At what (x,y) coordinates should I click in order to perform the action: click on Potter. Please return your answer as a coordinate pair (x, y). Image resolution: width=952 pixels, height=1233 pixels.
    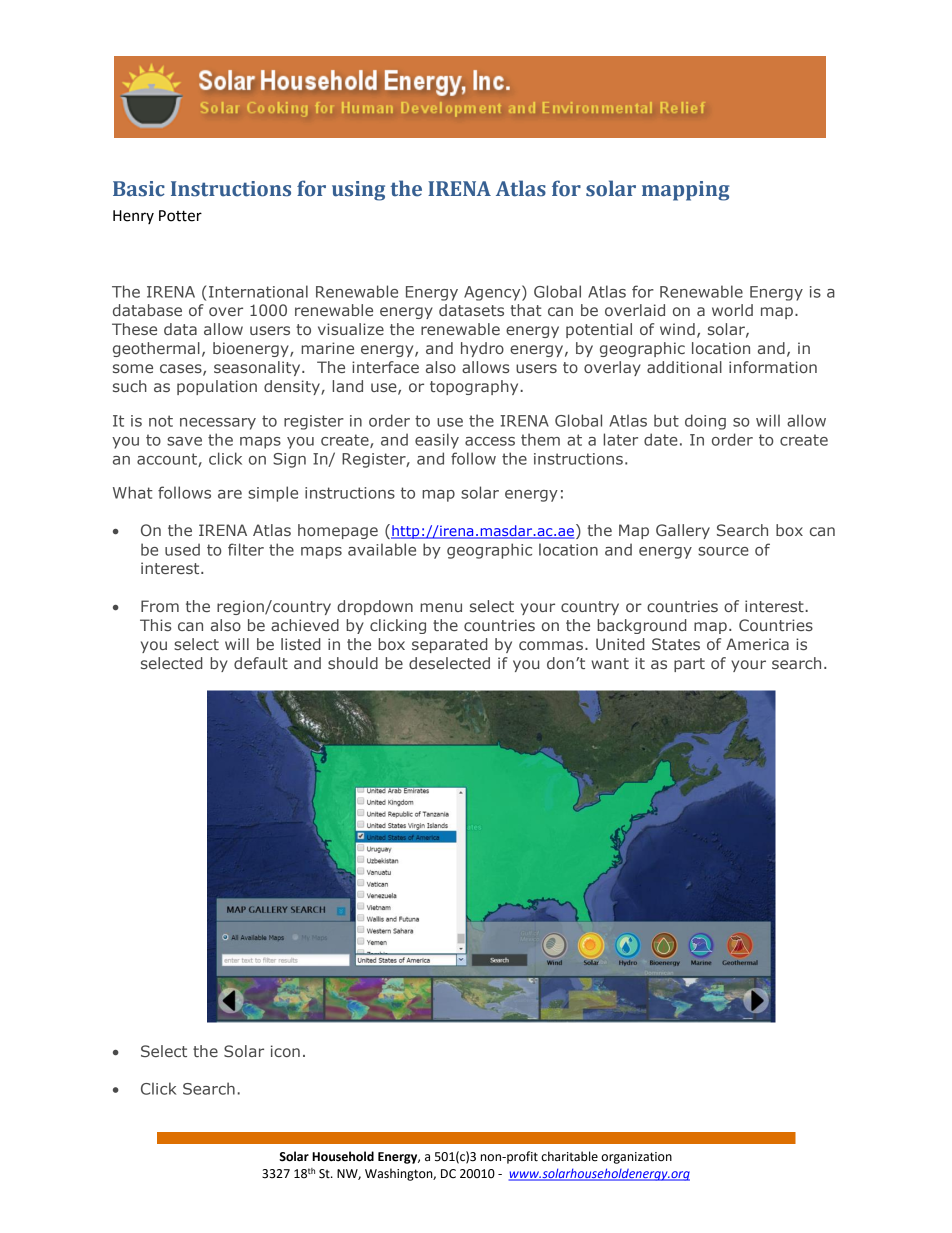
    Looking at the image, I should click on (180, 216).
